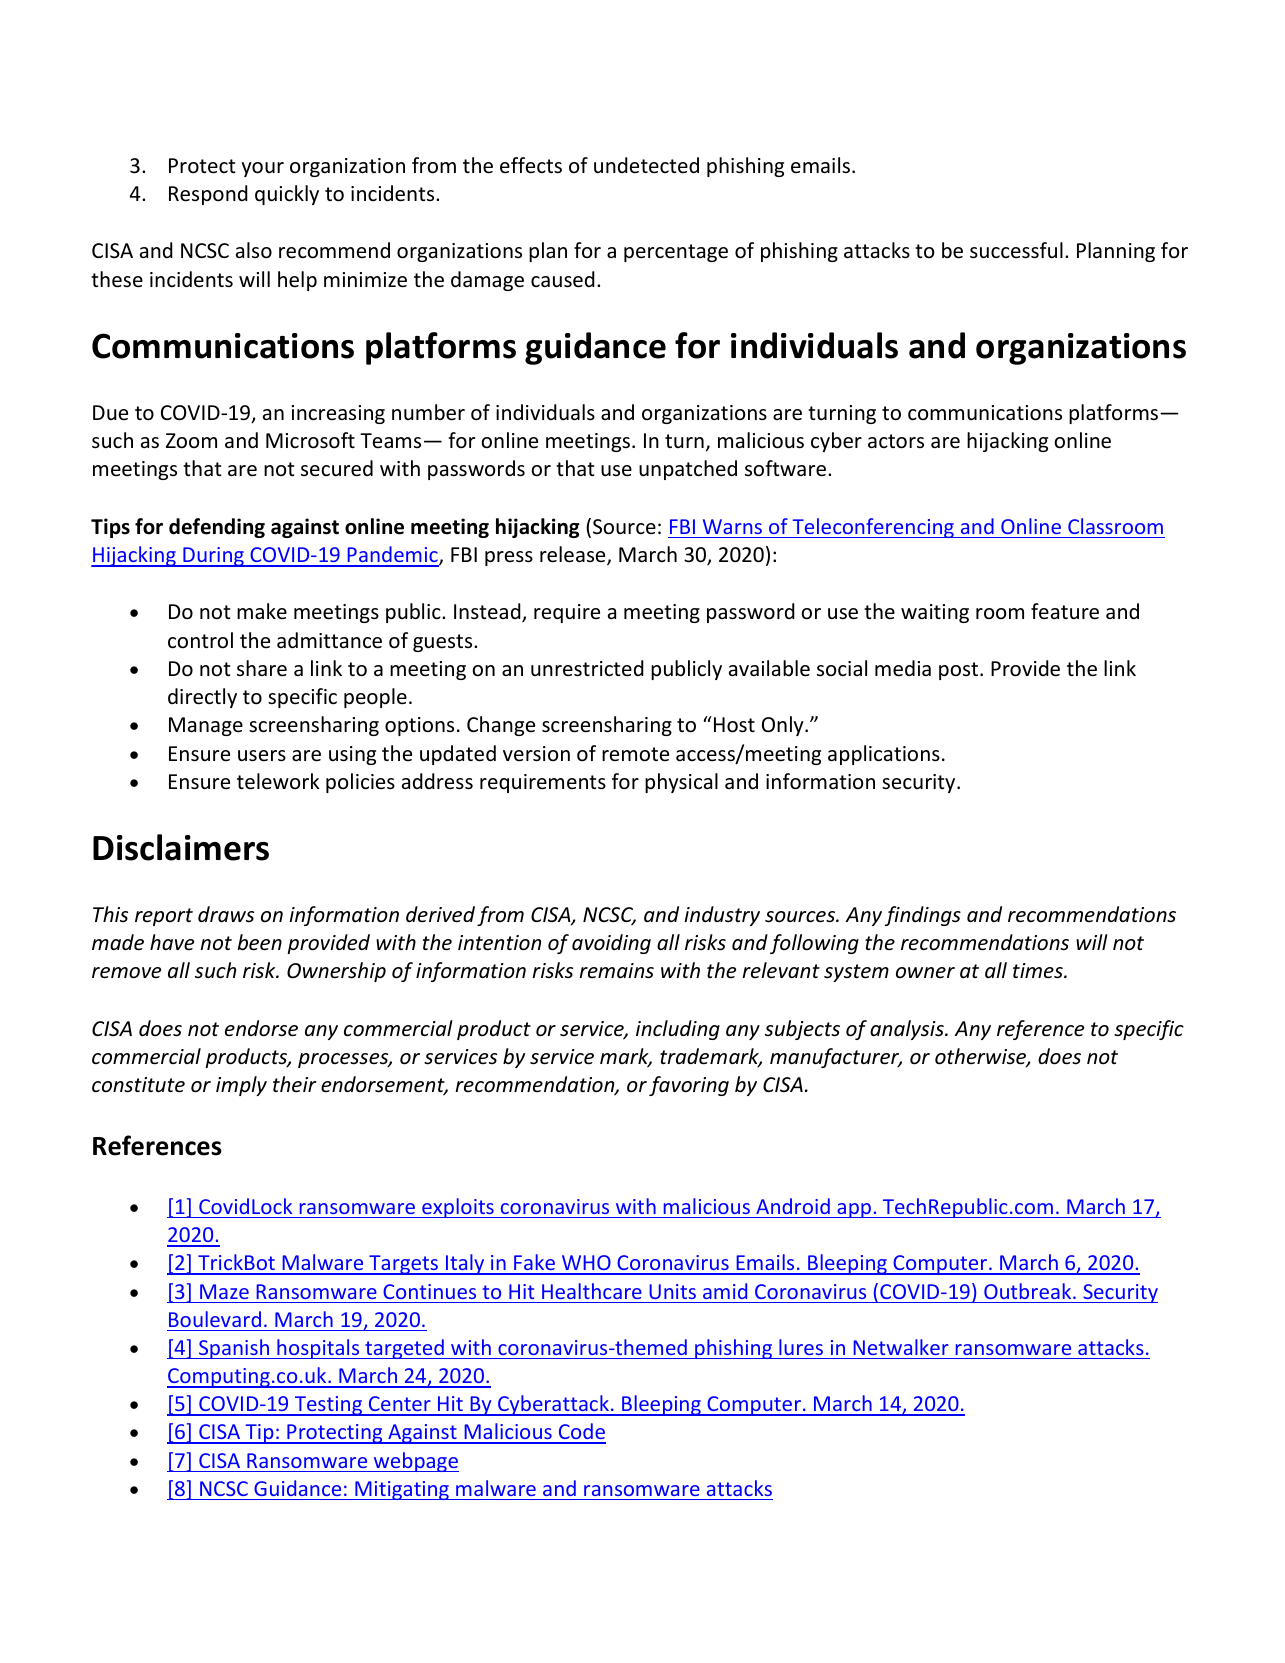 Image resolution: width=1285 pixels, height=1663 pixels. What do you see at coordinates (873, 528) in the page?
I see `Teleconferencing` at bounding box center [873, 528].
